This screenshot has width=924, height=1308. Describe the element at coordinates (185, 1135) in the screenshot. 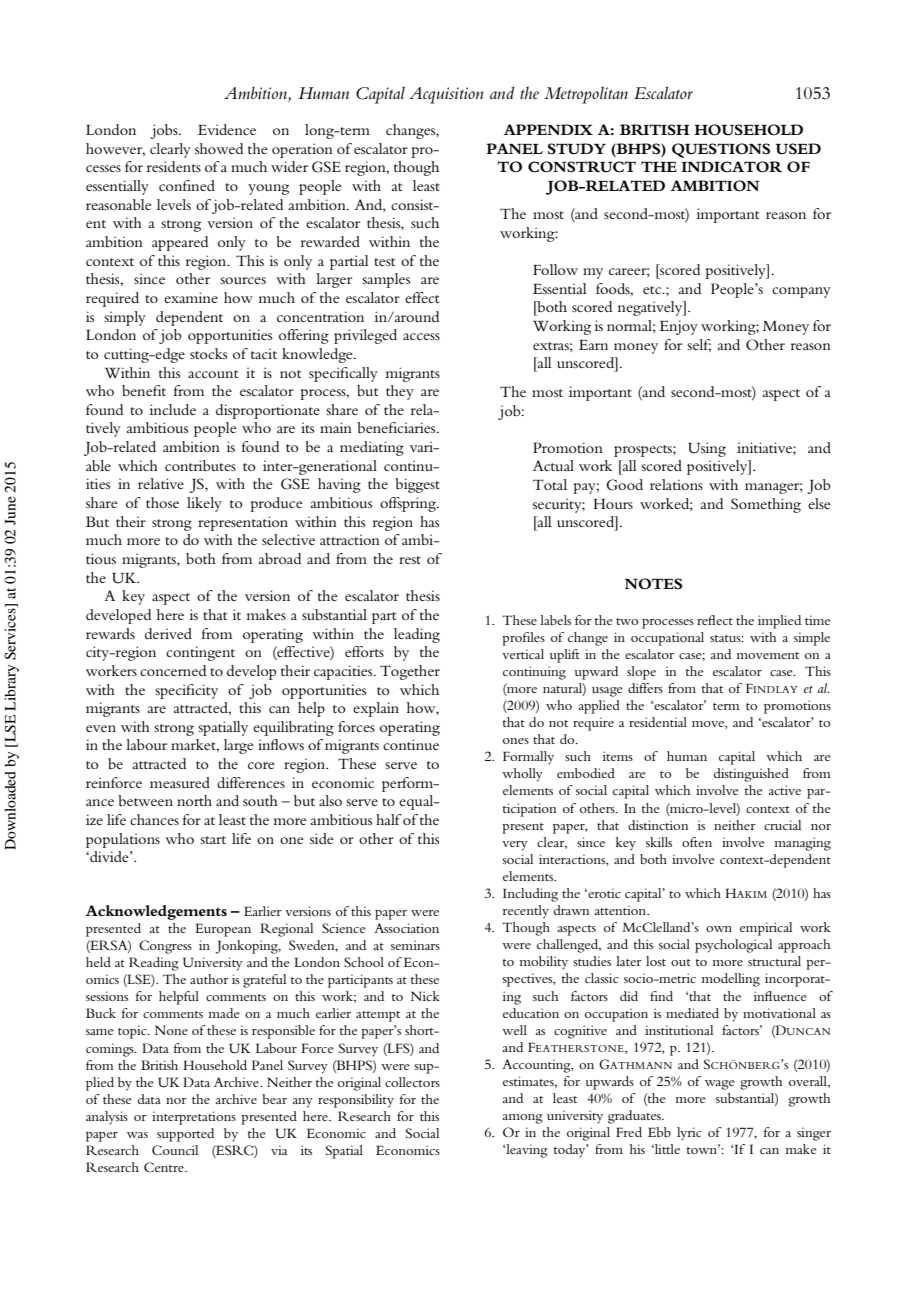

I see `supported` at that location.
